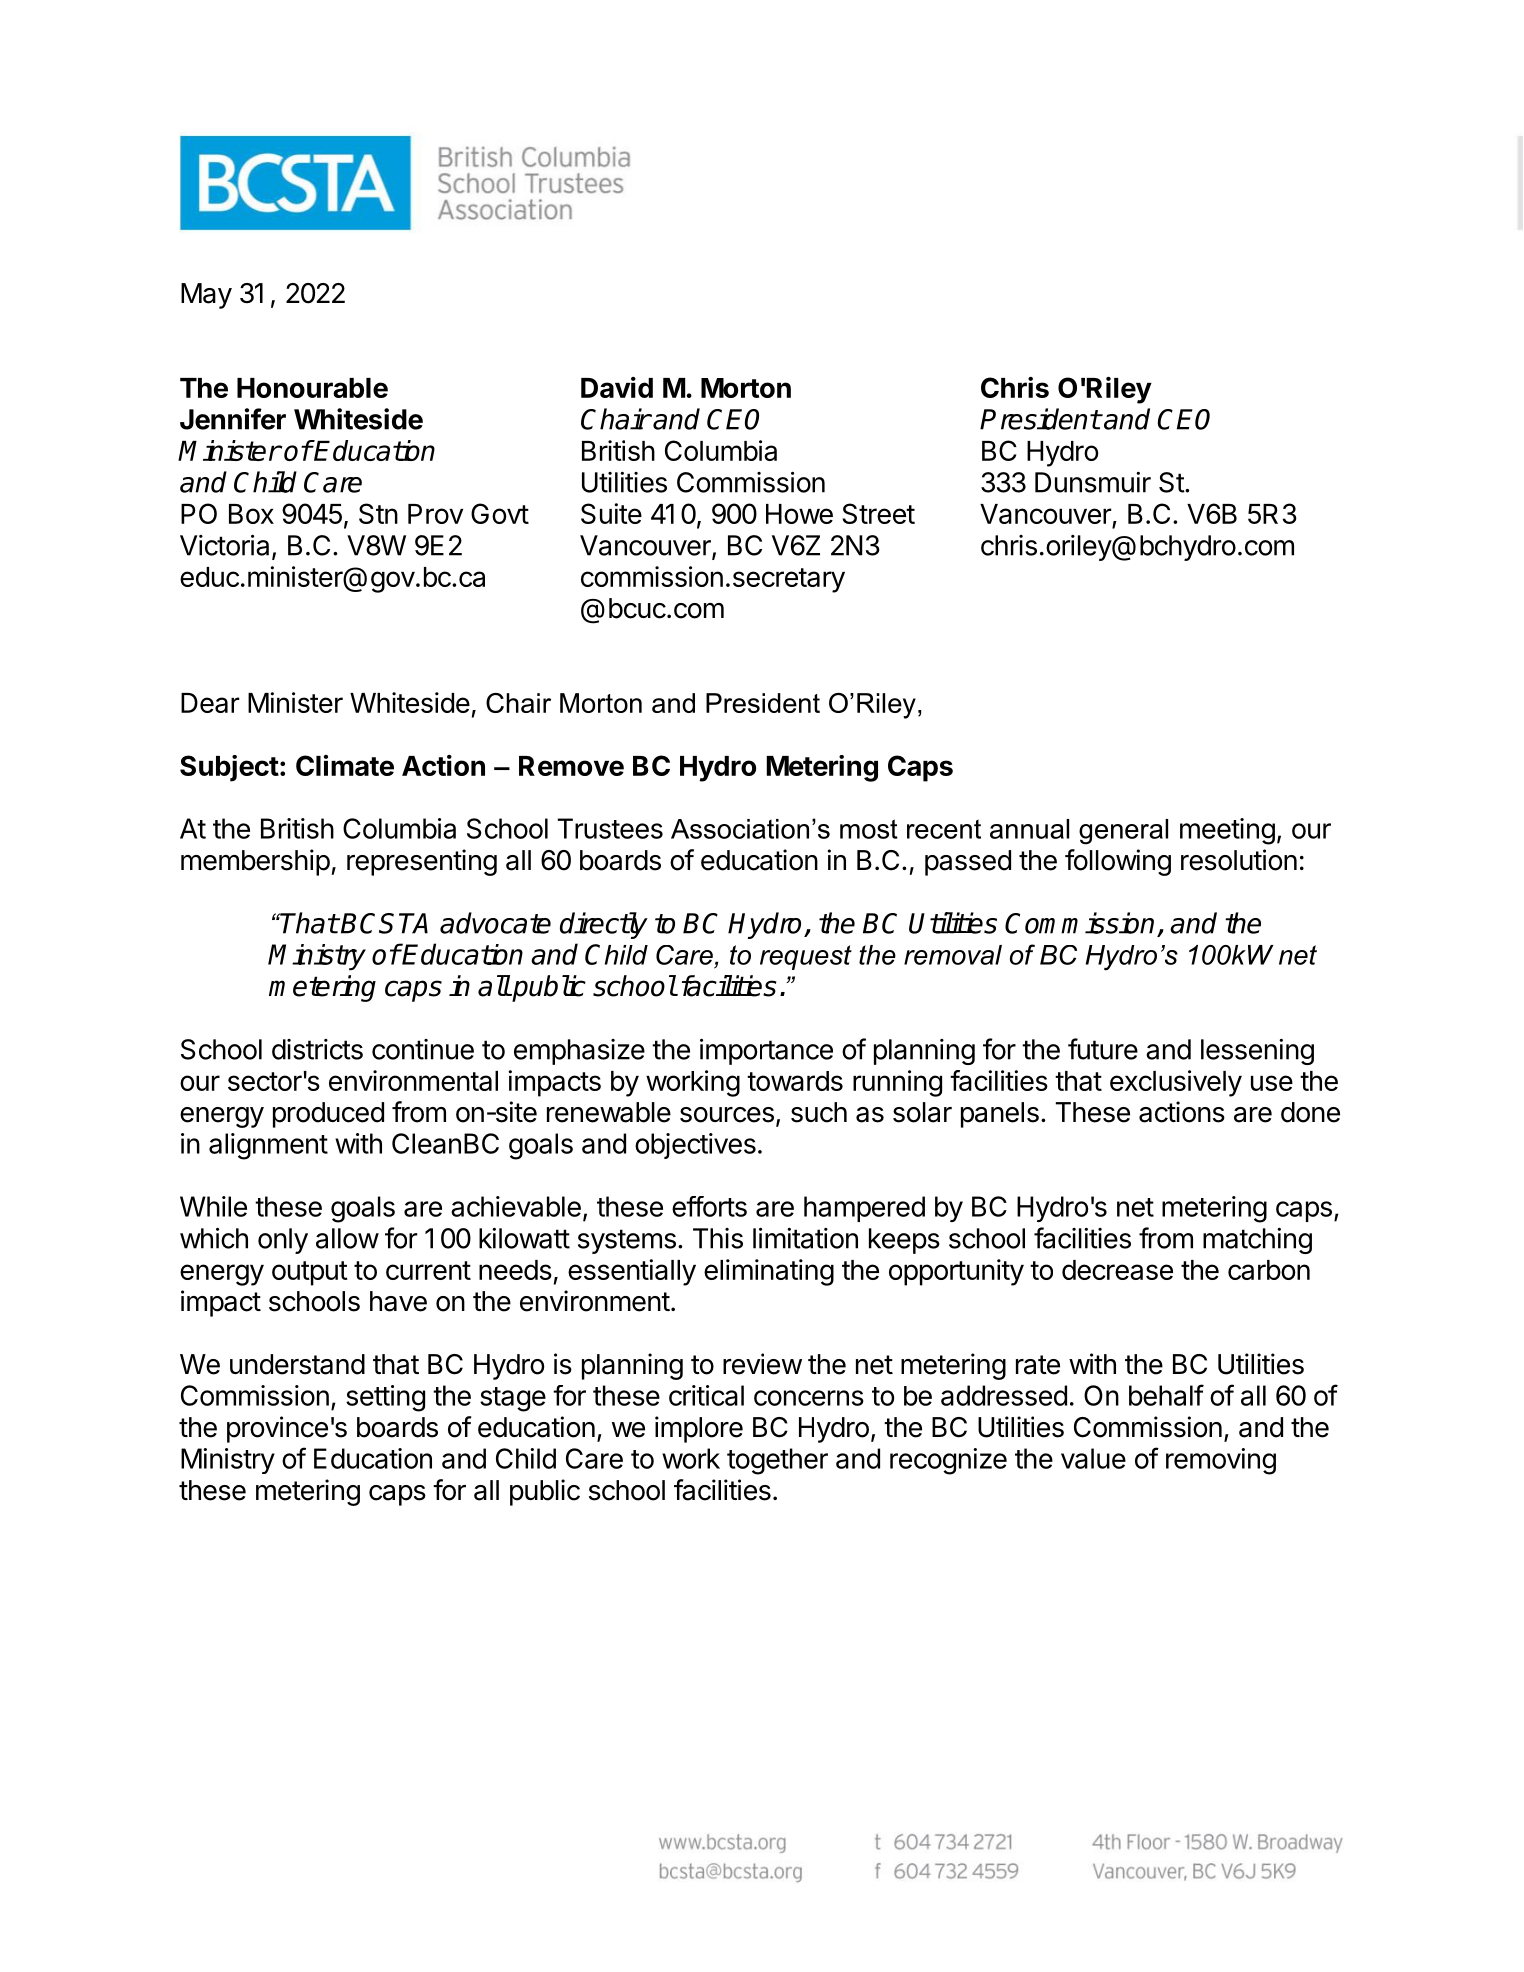 This screenshot has height=1972, width=1524. I want to click on behalf, so click(1166, 1395).
